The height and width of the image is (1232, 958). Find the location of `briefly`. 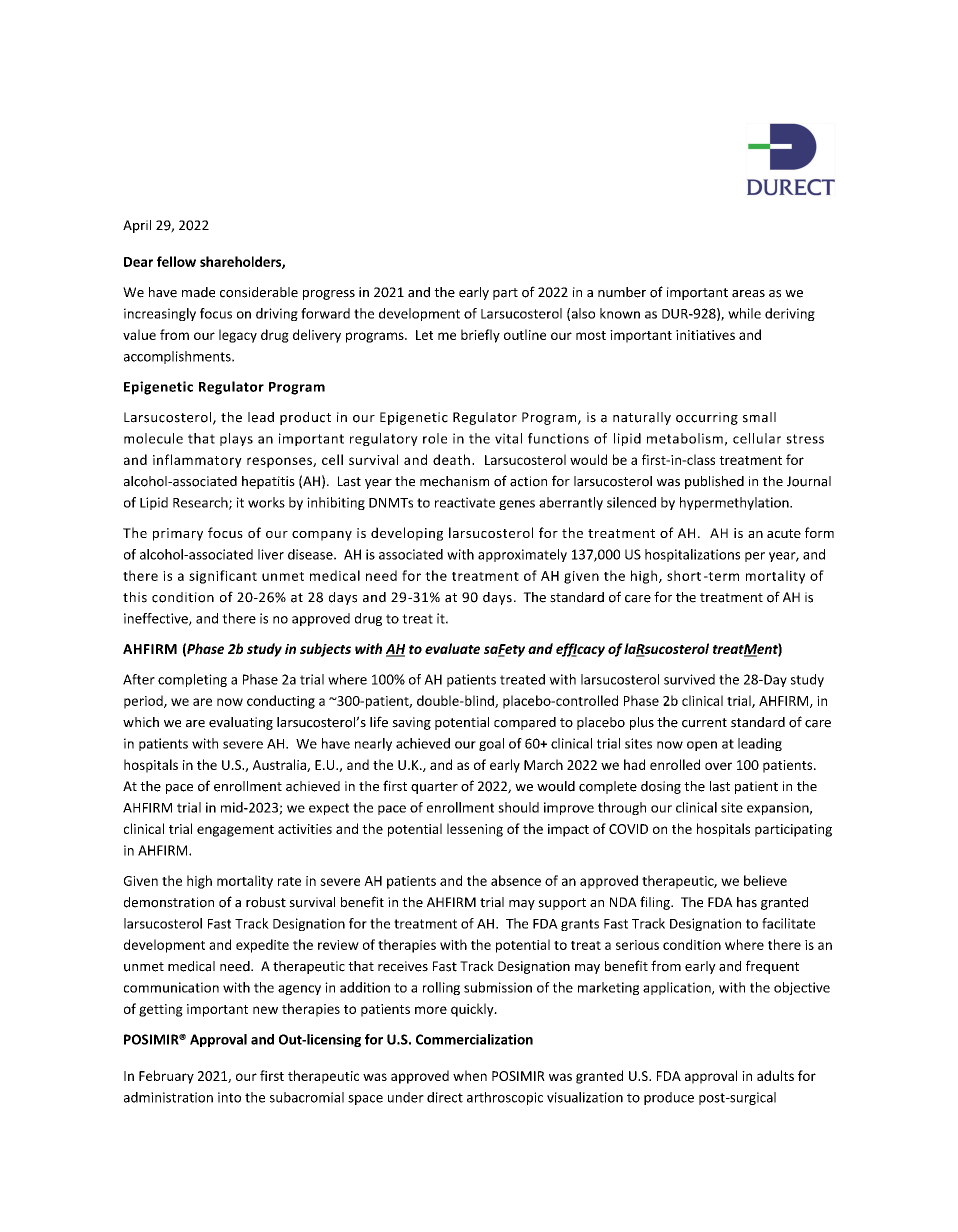

briefly is located at coordinates (480, 336).
